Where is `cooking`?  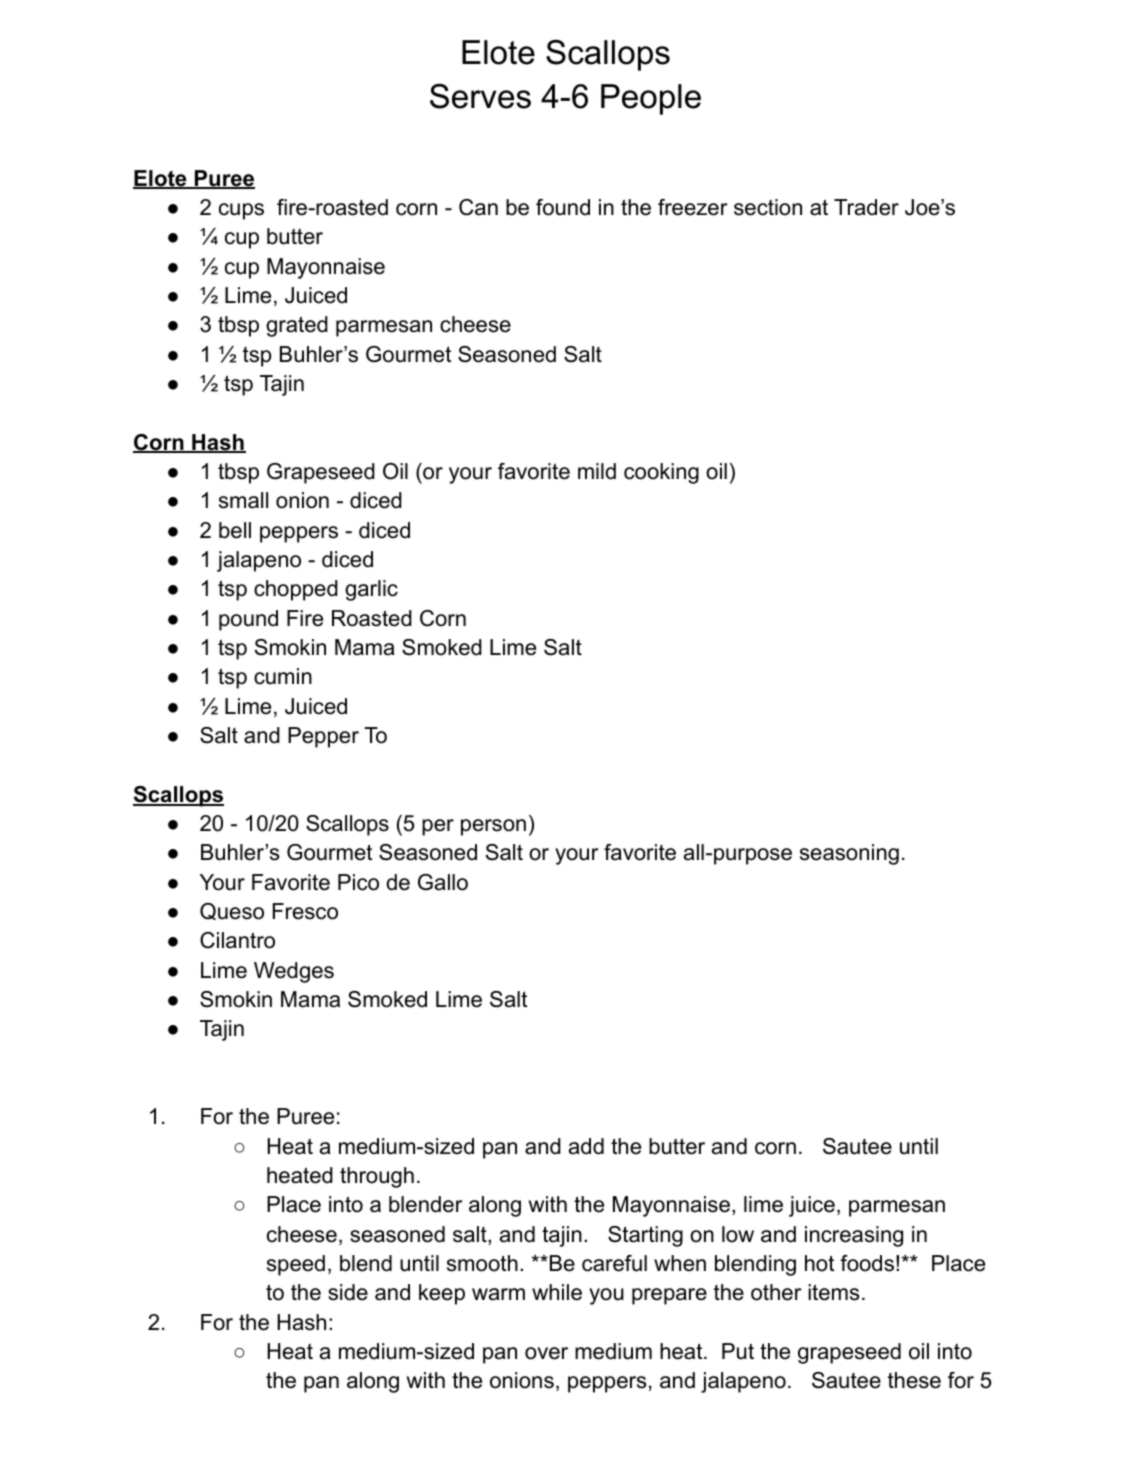 cooking is located at coordinates (661, 473).
